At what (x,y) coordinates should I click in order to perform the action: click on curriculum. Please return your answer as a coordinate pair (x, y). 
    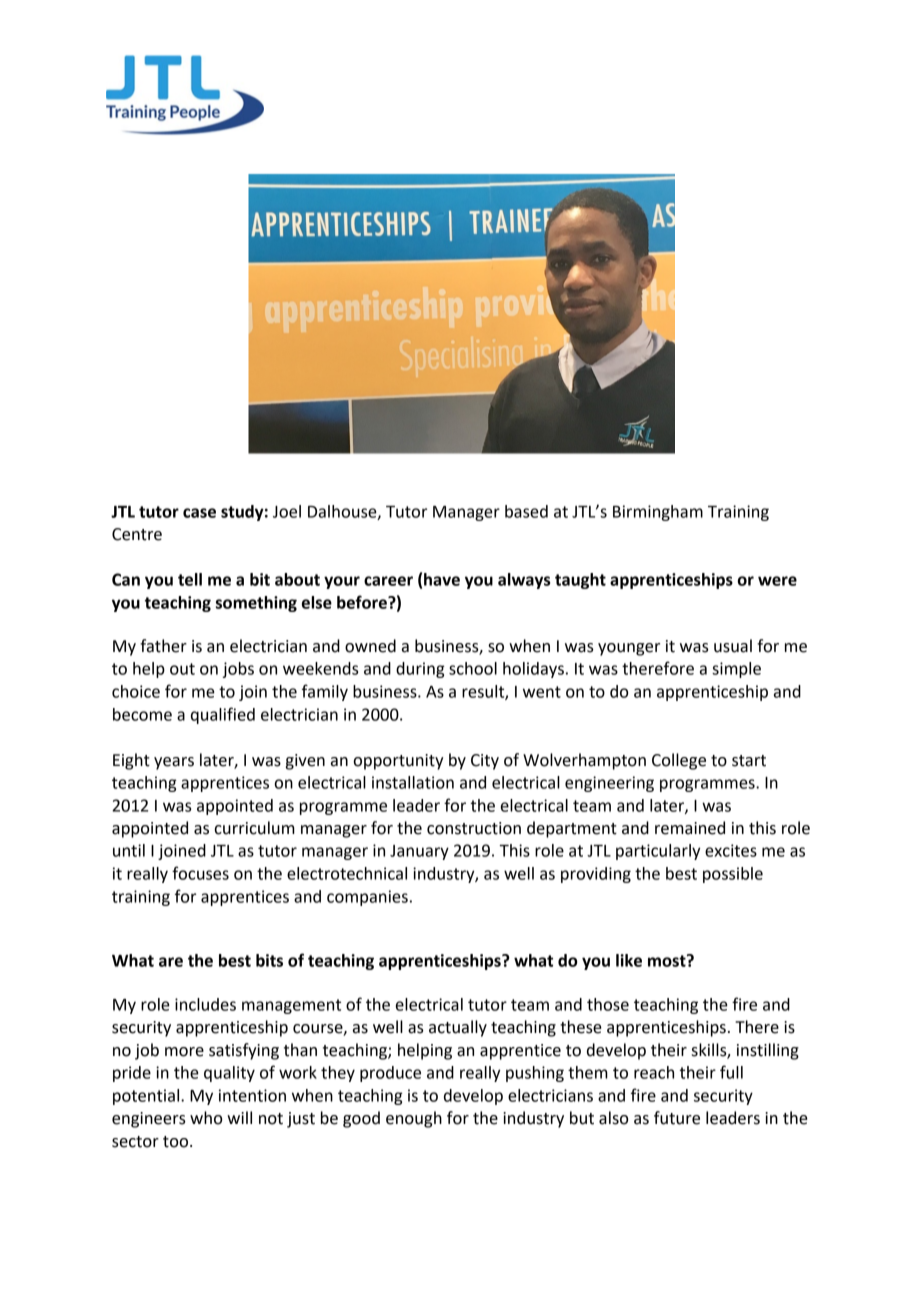
    Looking at the image, I should click on (254, 828).
